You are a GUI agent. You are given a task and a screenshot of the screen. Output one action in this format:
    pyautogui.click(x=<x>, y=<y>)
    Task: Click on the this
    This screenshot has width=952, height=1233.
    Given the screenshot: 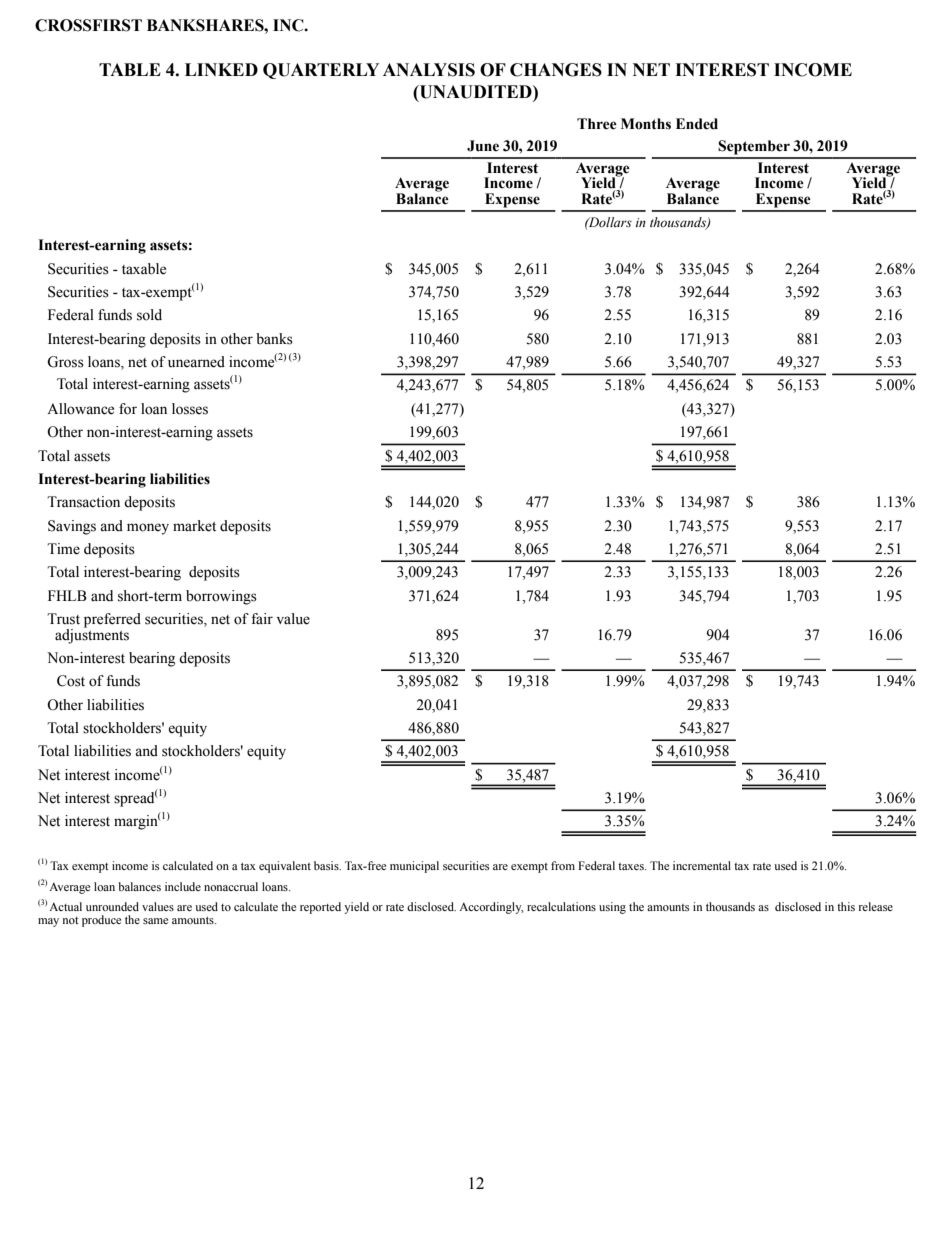 What is the action you would take?
    pyautogui.click(x=846, y=906)
